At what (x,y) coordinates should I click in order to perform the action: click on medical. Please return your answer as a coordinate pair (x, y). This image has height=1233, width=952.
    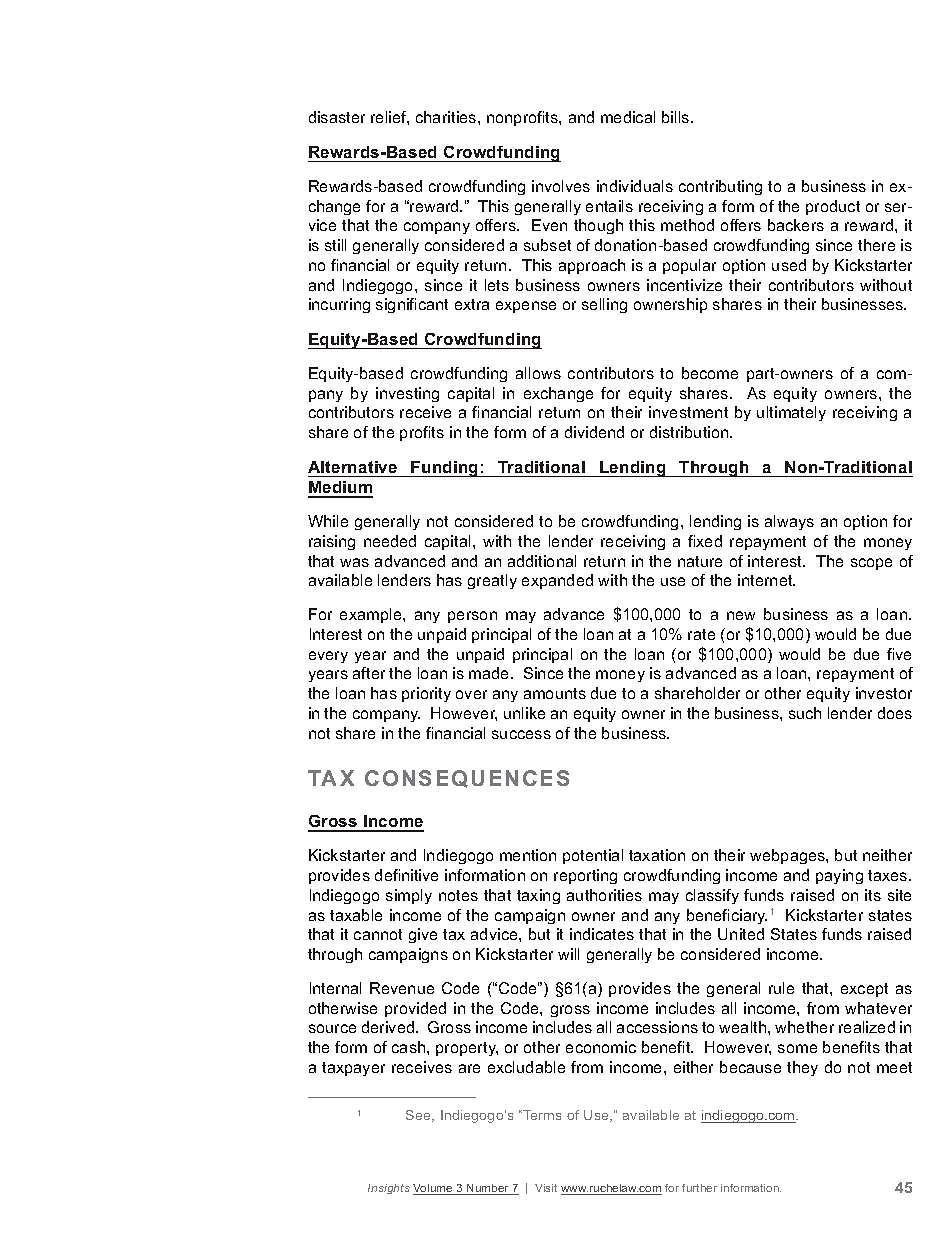
    Looking at the image, I should click on (628, 117).
